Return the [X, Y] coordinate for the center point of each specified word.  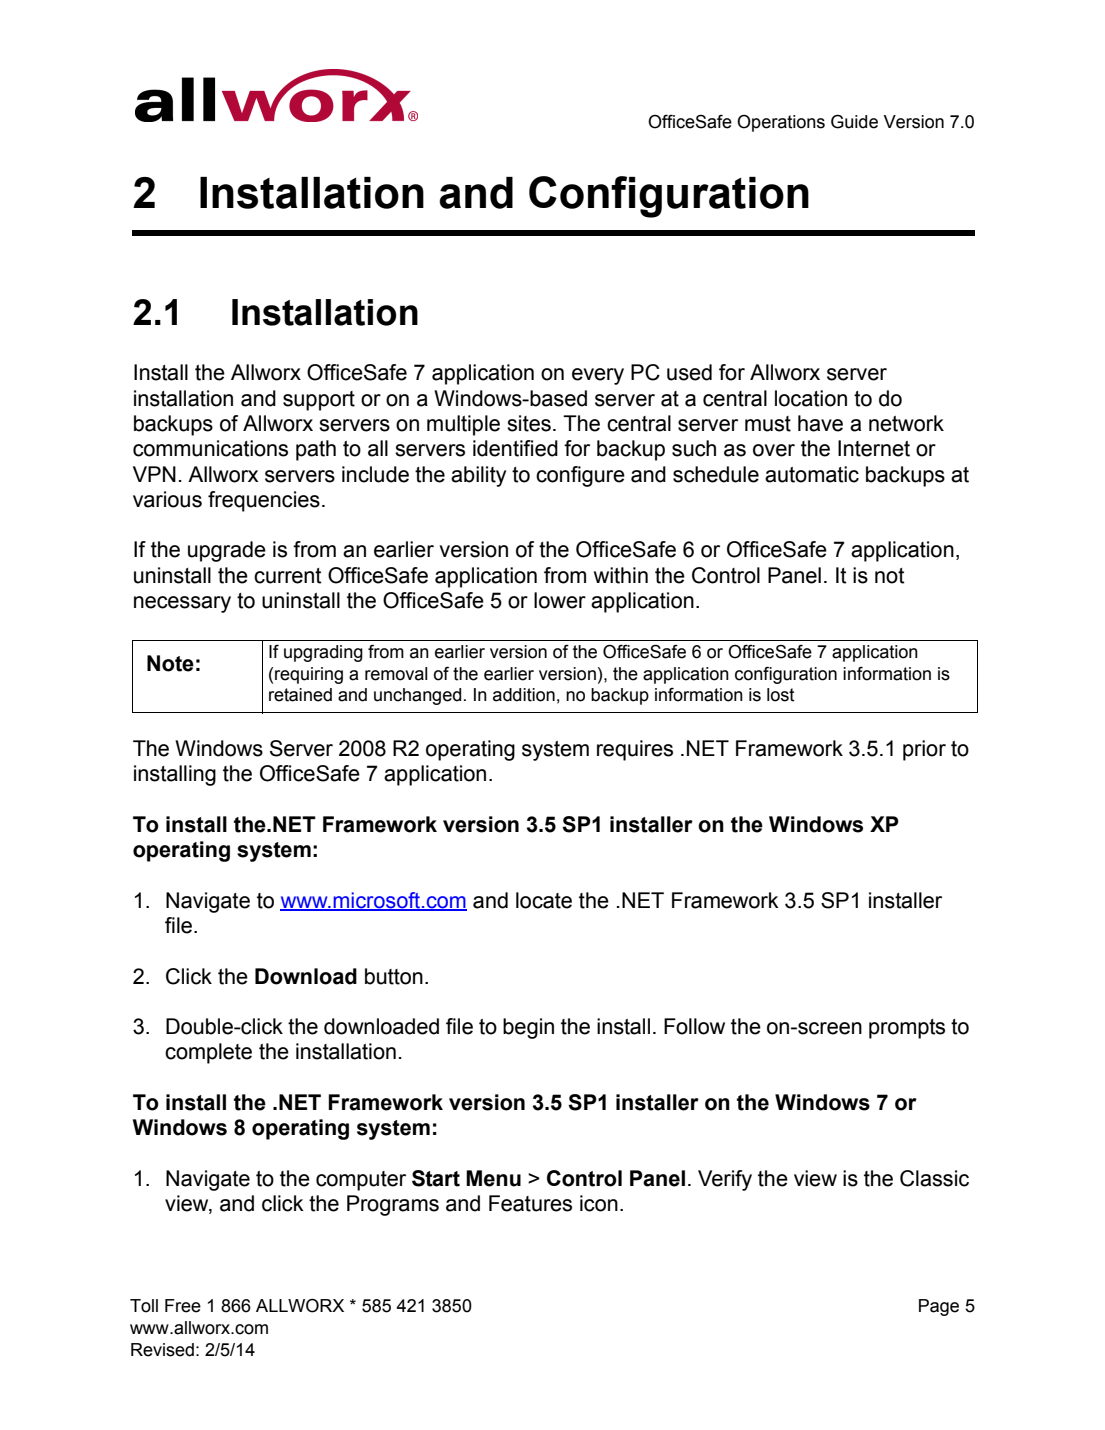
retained [300, 695]
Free [183, 1306]
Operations [781, 123]
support [319, 401]
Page [939, 1307]
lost [781, 695]
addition [524, 695]
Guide [854, 121]
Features [530, 1203]
